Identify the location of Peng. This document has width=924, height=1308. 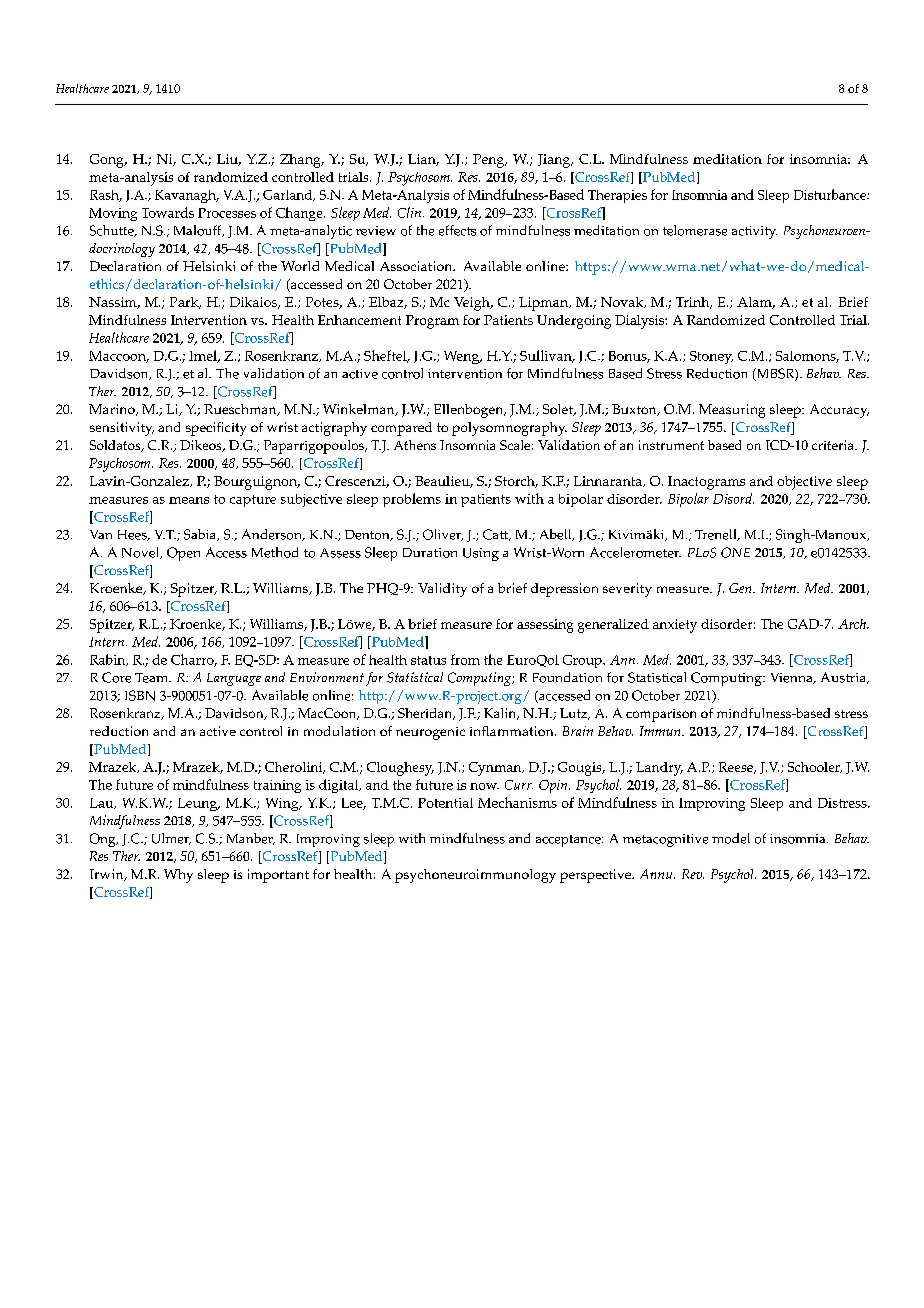
(490, 161).
